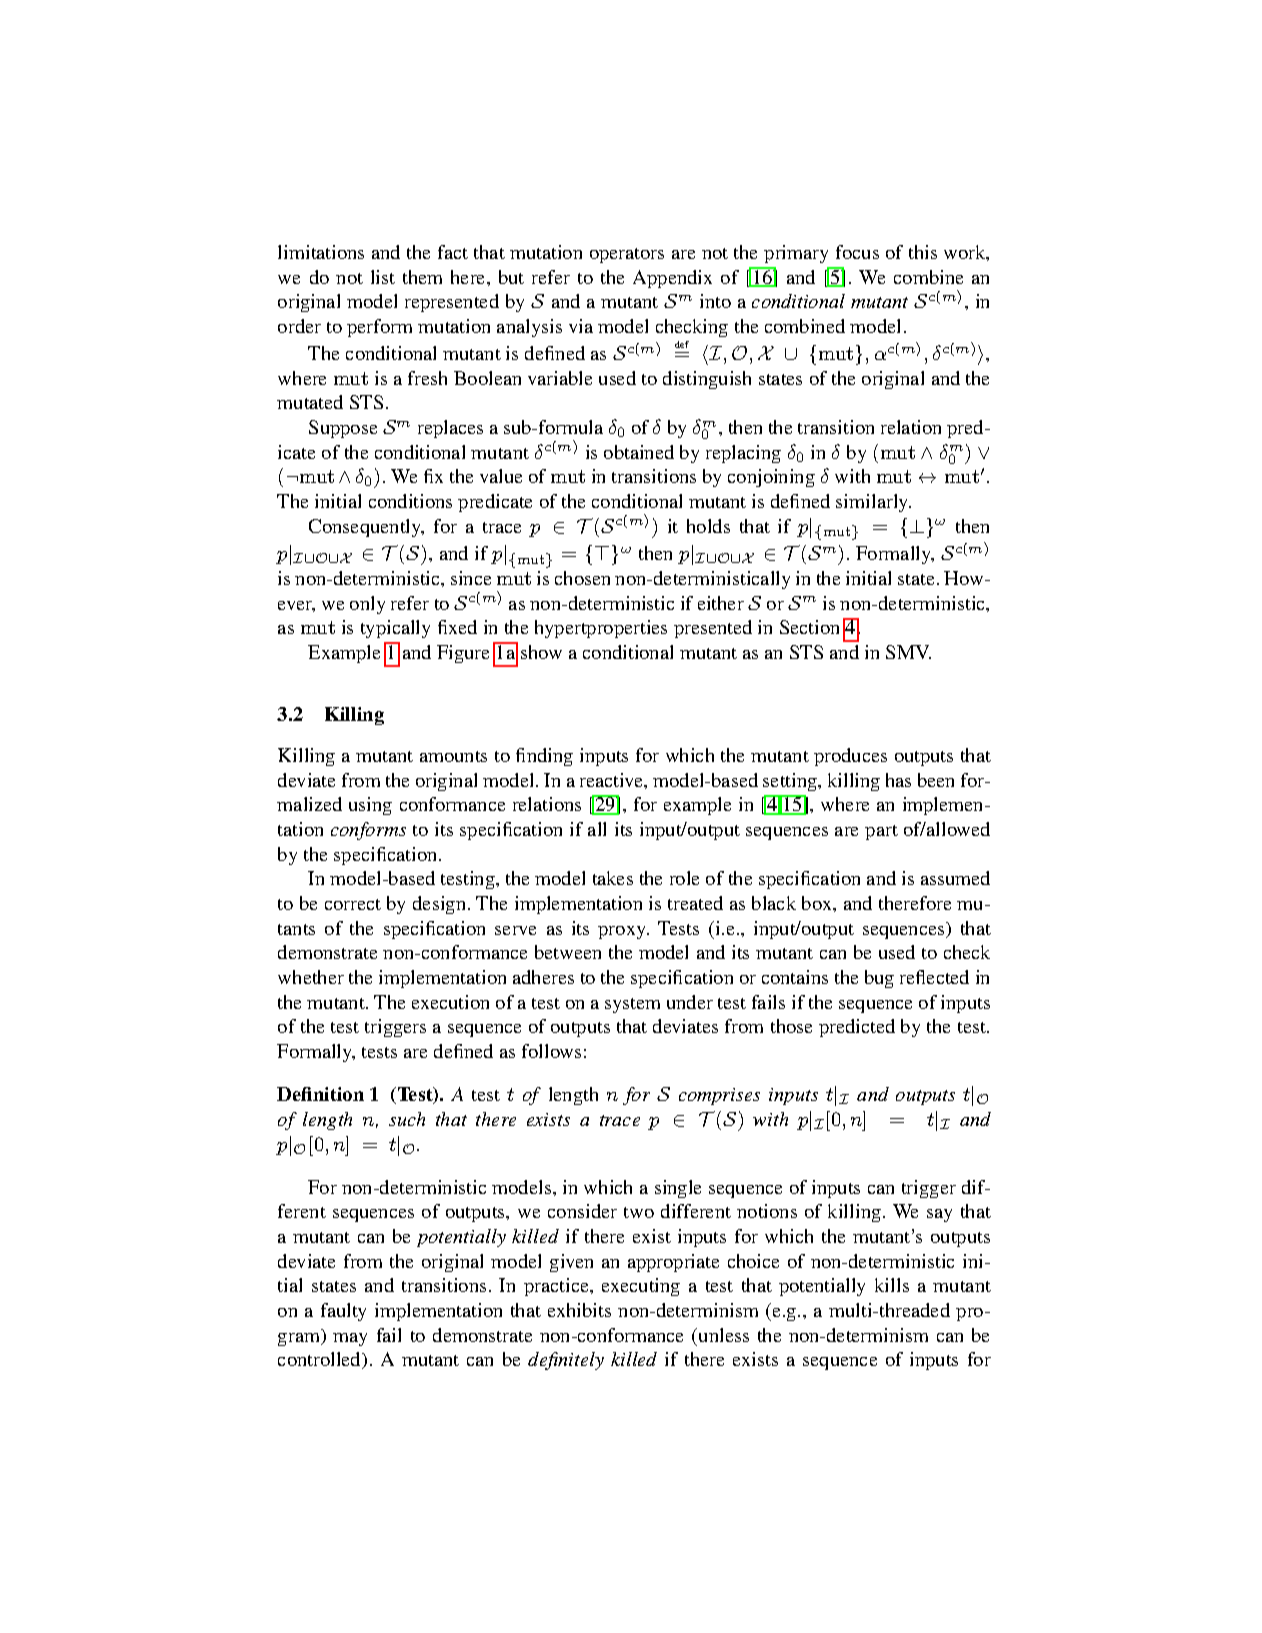 The height and width of the document is (1633, 1262). What do you see at coordinates (908, 652) in the document?
I see `SMV` at bounding box center [908, 652].
